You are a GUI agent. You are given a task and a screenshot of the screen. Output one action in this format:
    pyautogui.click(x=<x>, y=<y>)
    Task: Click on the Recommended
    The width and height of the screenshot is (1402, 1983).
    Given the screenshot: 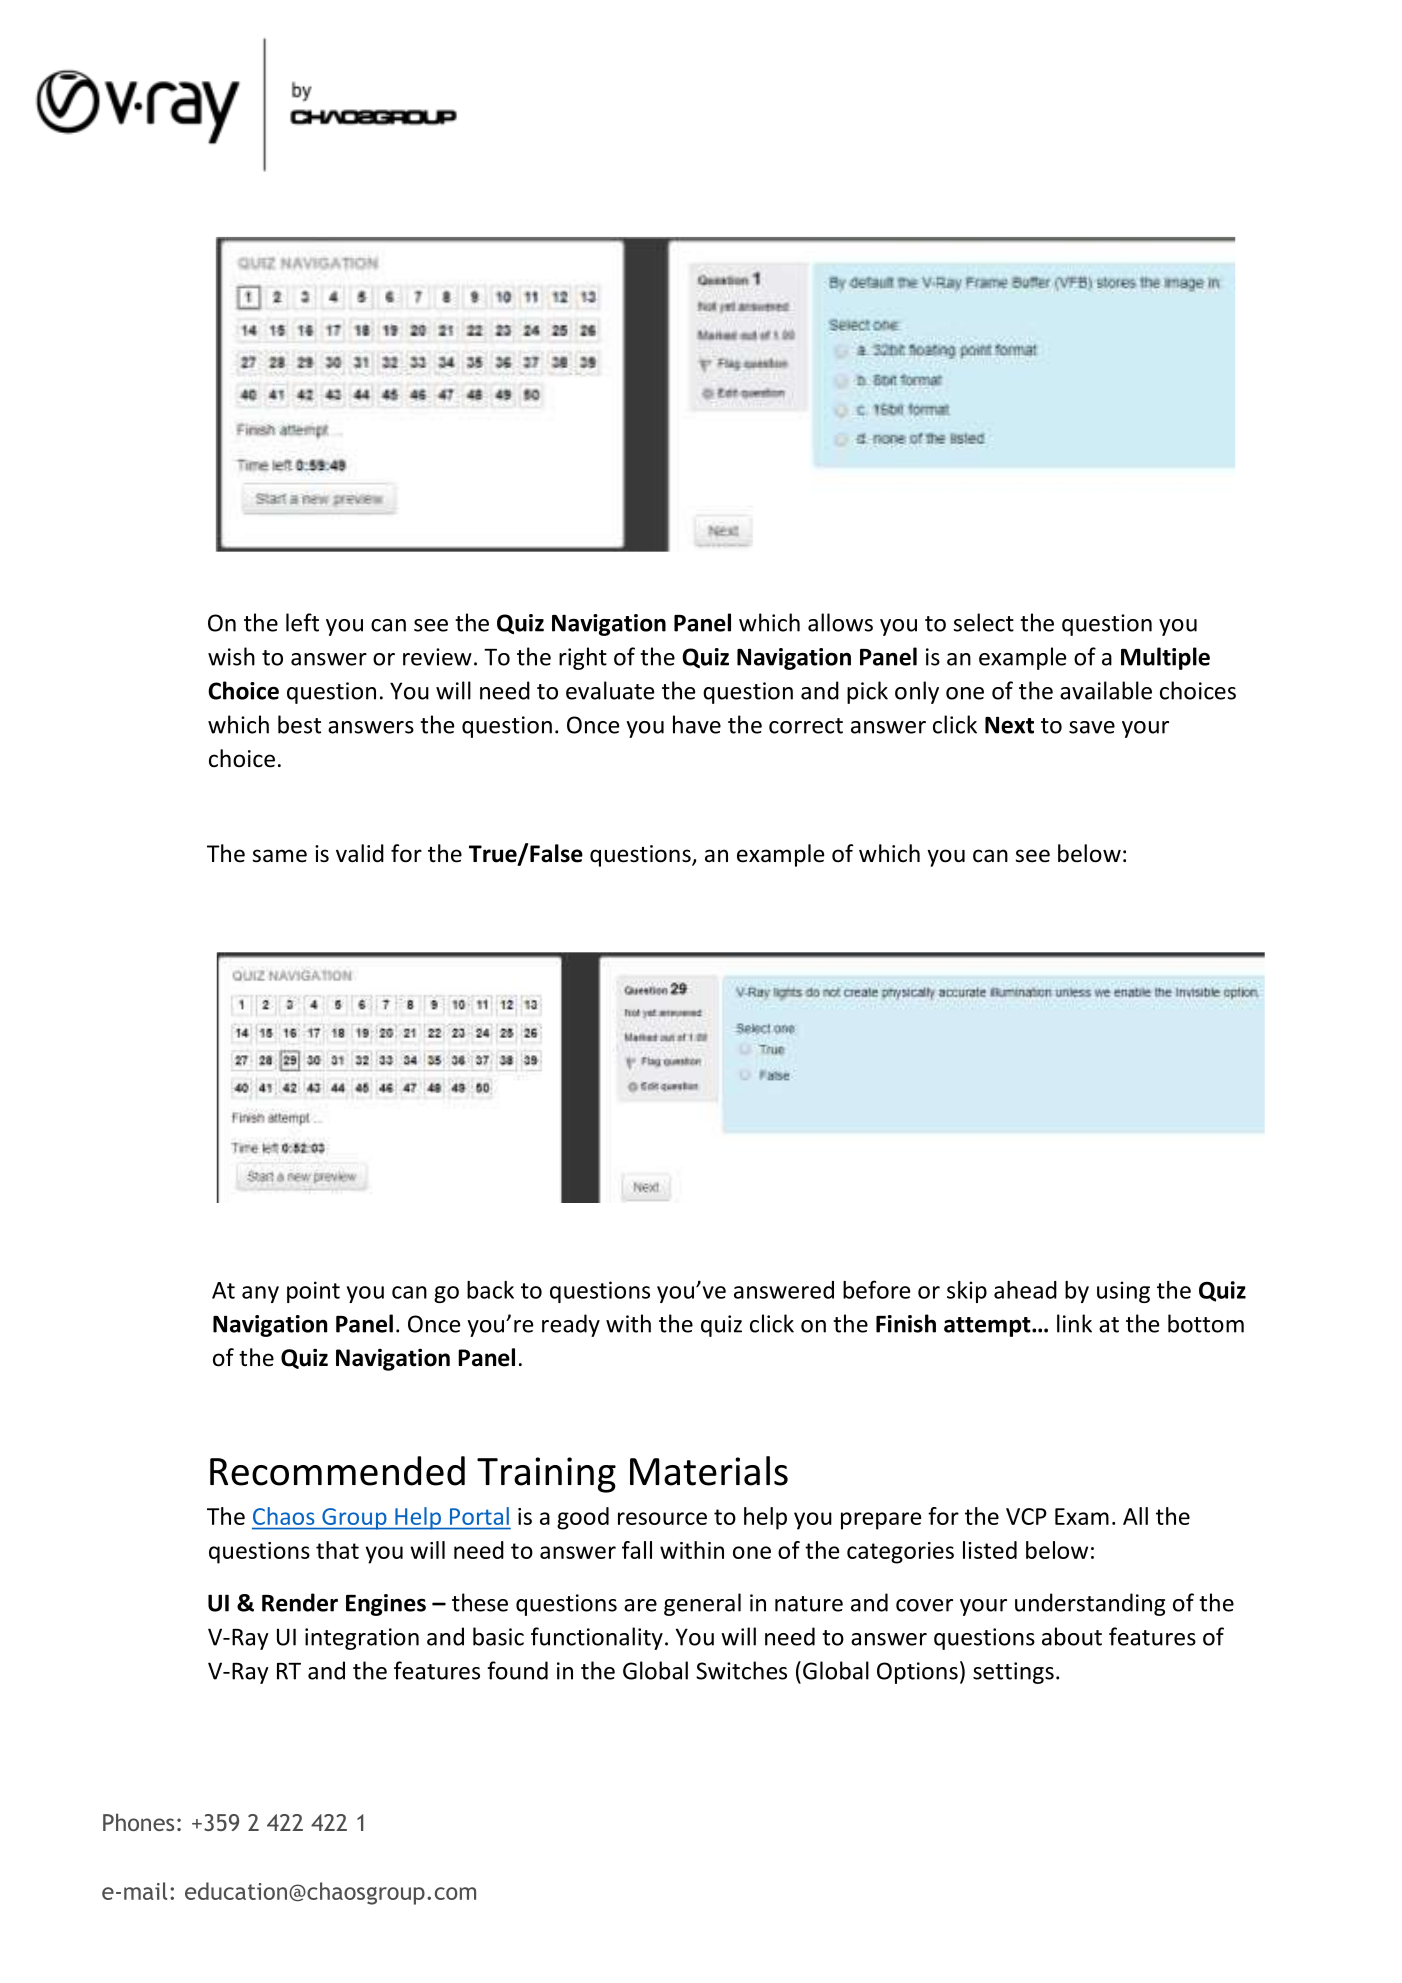 What is the action you would take?
    pyautogui.click(x=337, y=1471)
